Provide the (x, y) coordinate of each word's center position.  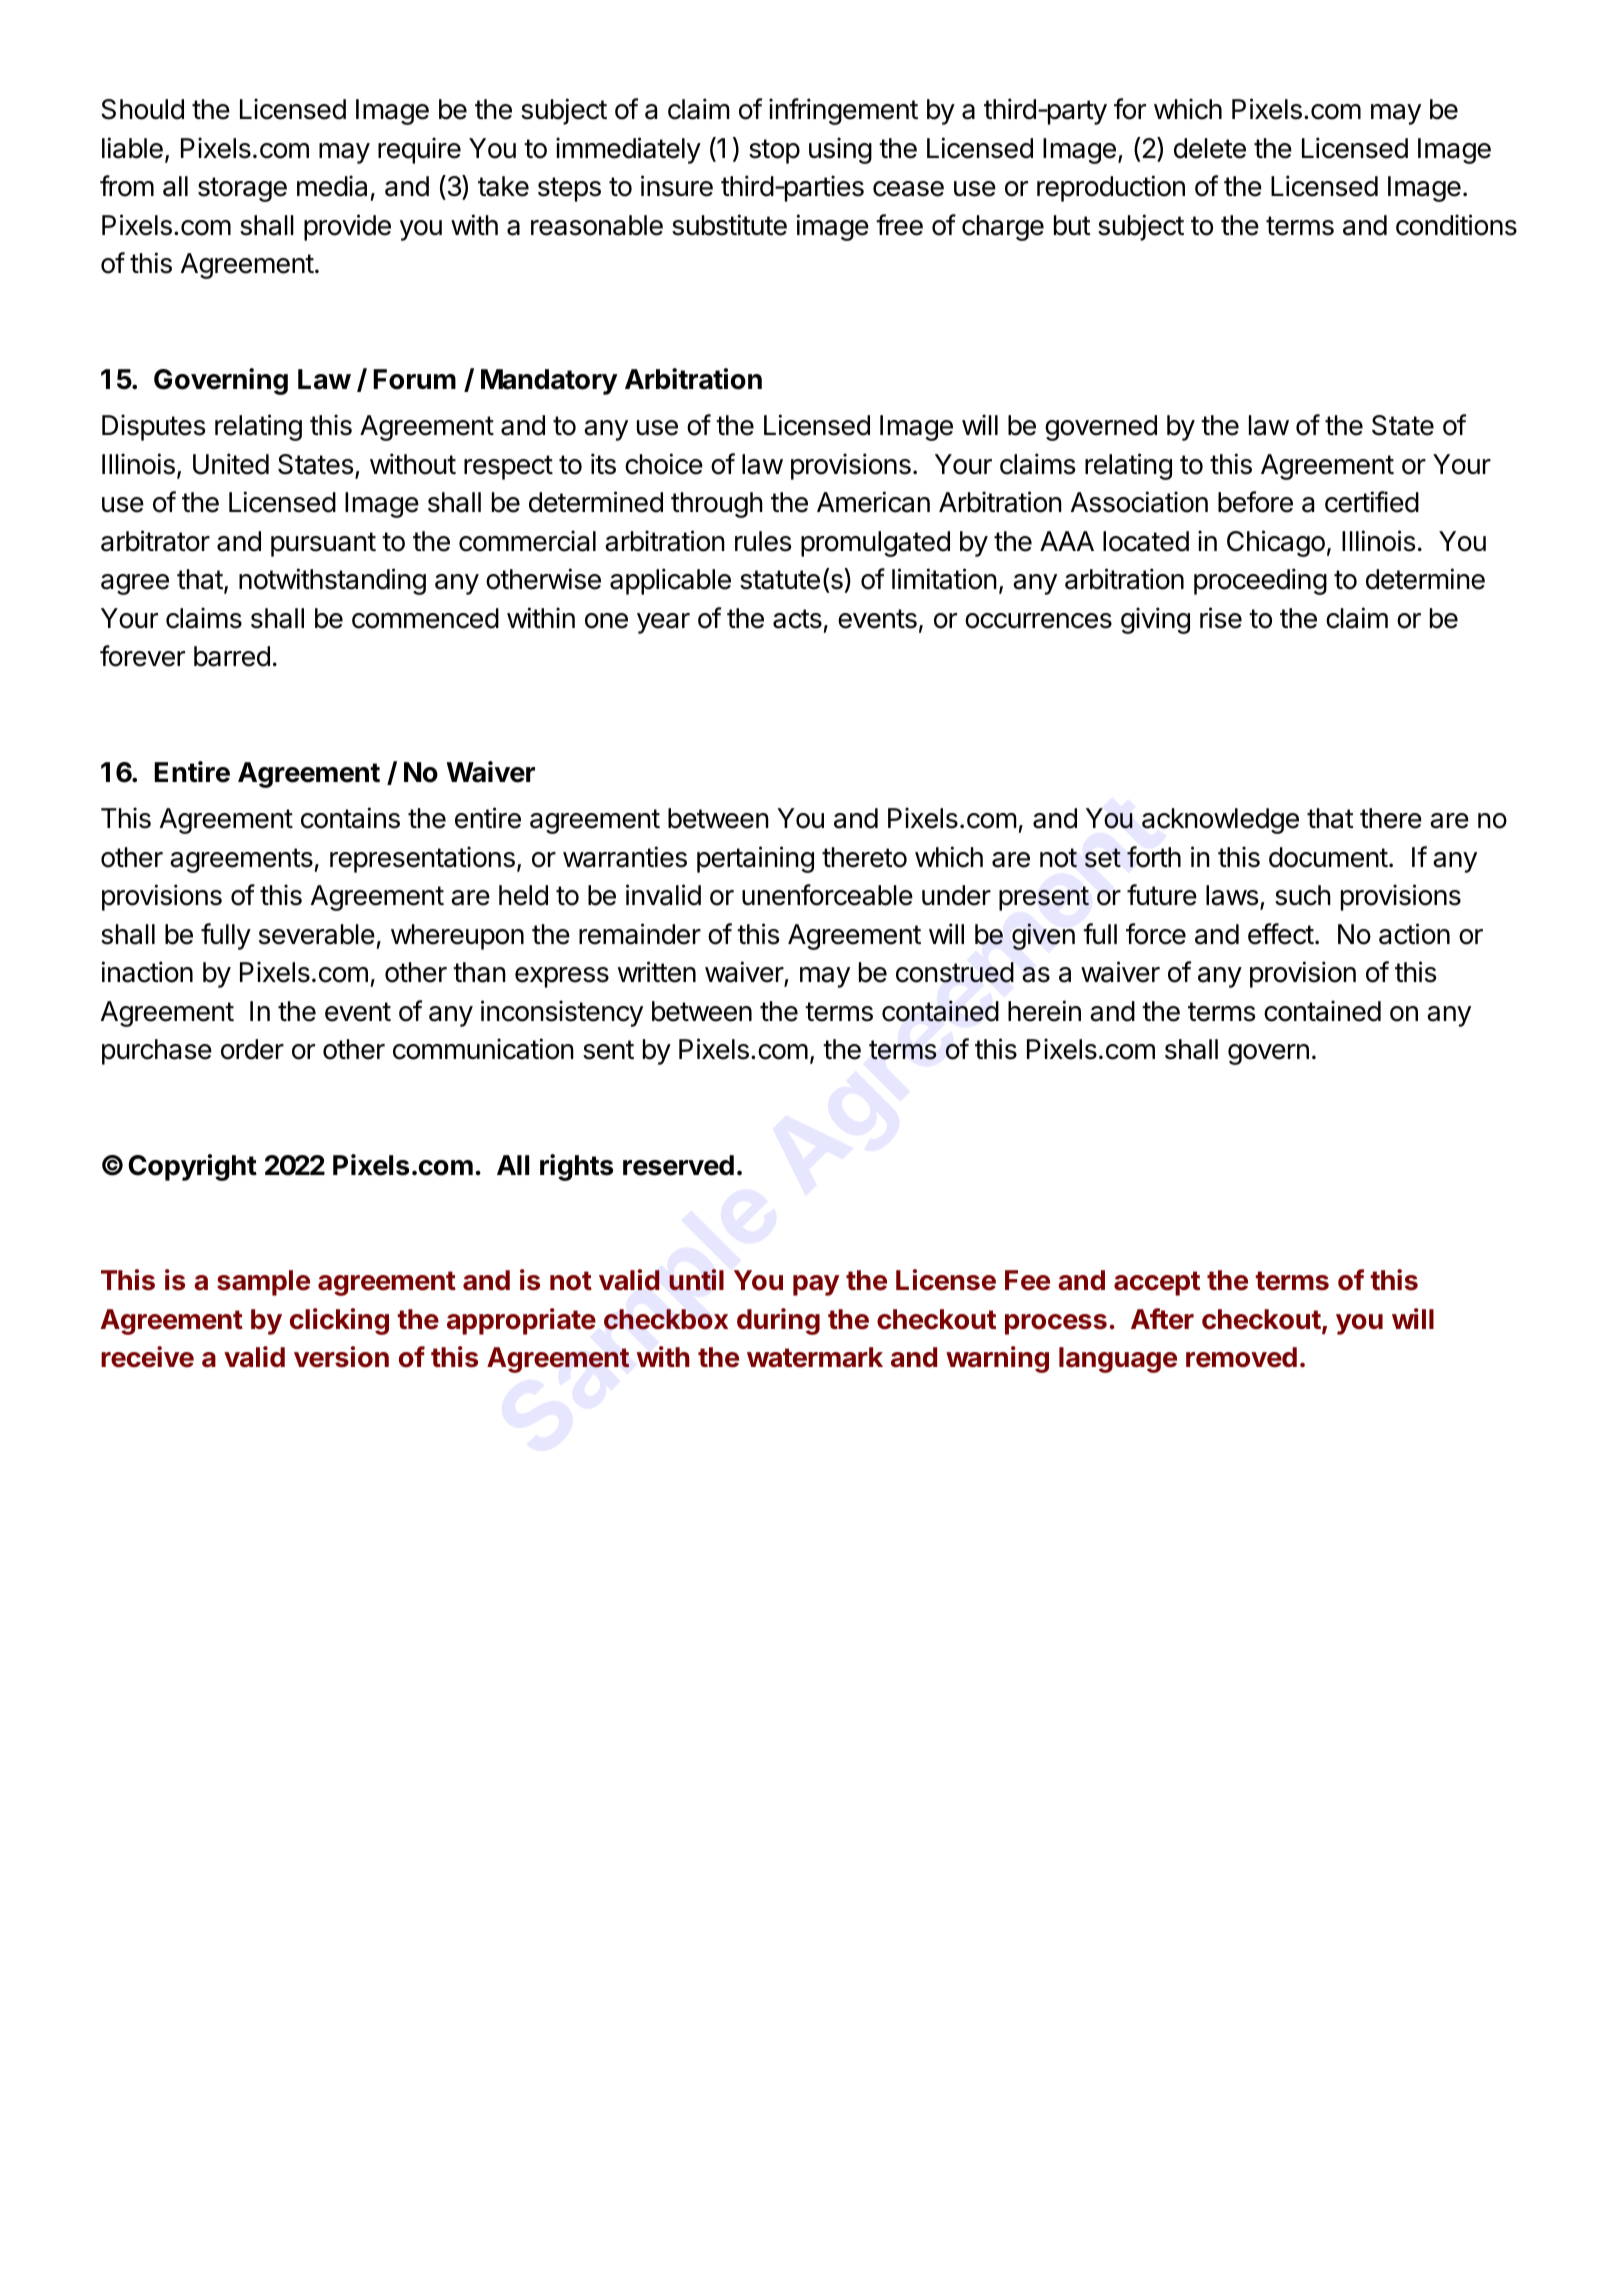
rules (763, 541)
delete (1210, 148)
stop (774, 151)
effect (1281, 934)
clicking (339, 1321)
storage (242, 189)
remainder (640, 934)
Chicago (1276, 543)
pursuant (323, 544)
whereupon (457, 937)
